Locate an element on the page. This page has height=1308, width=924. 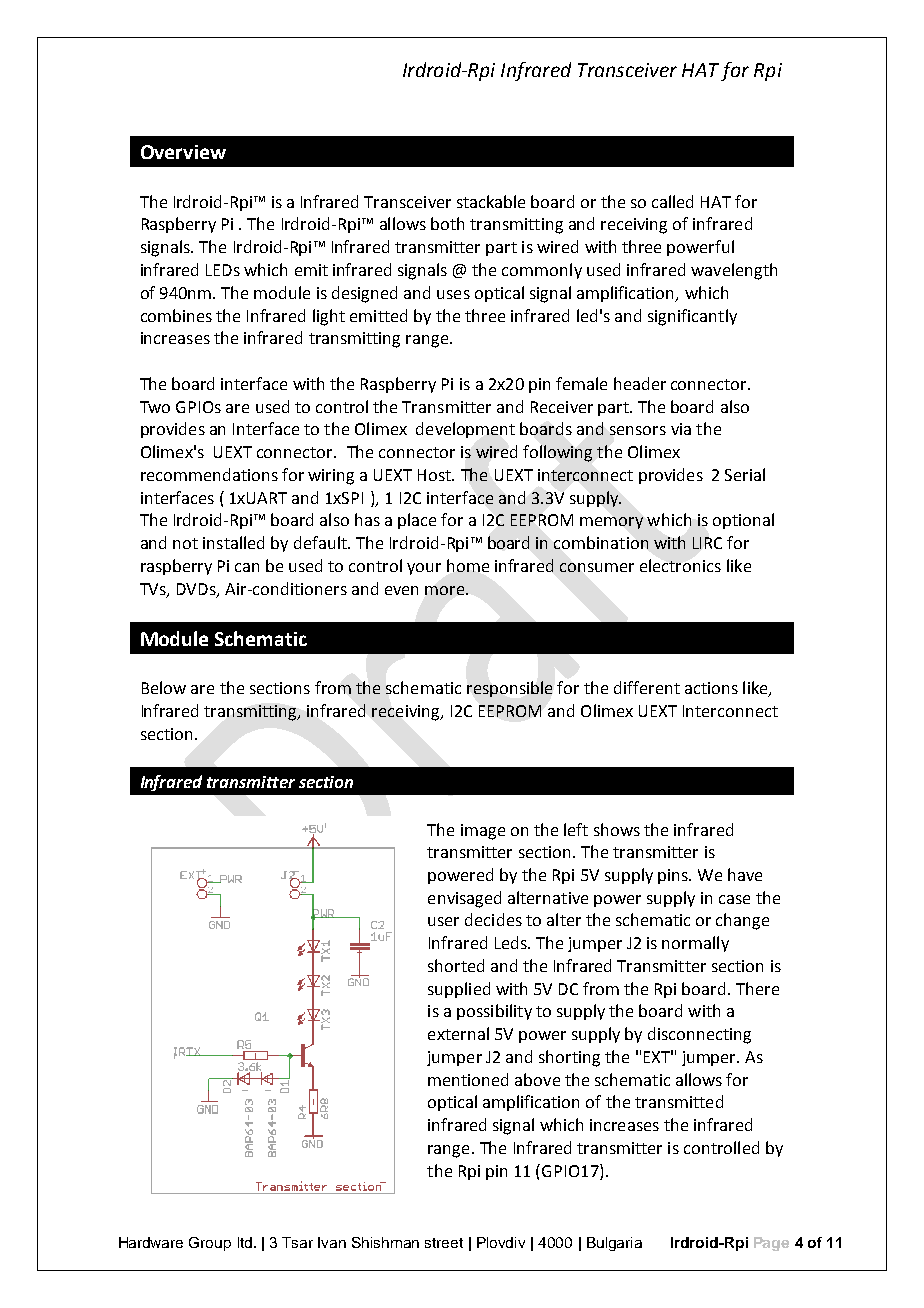
called is located at coordinates (672, 201).
